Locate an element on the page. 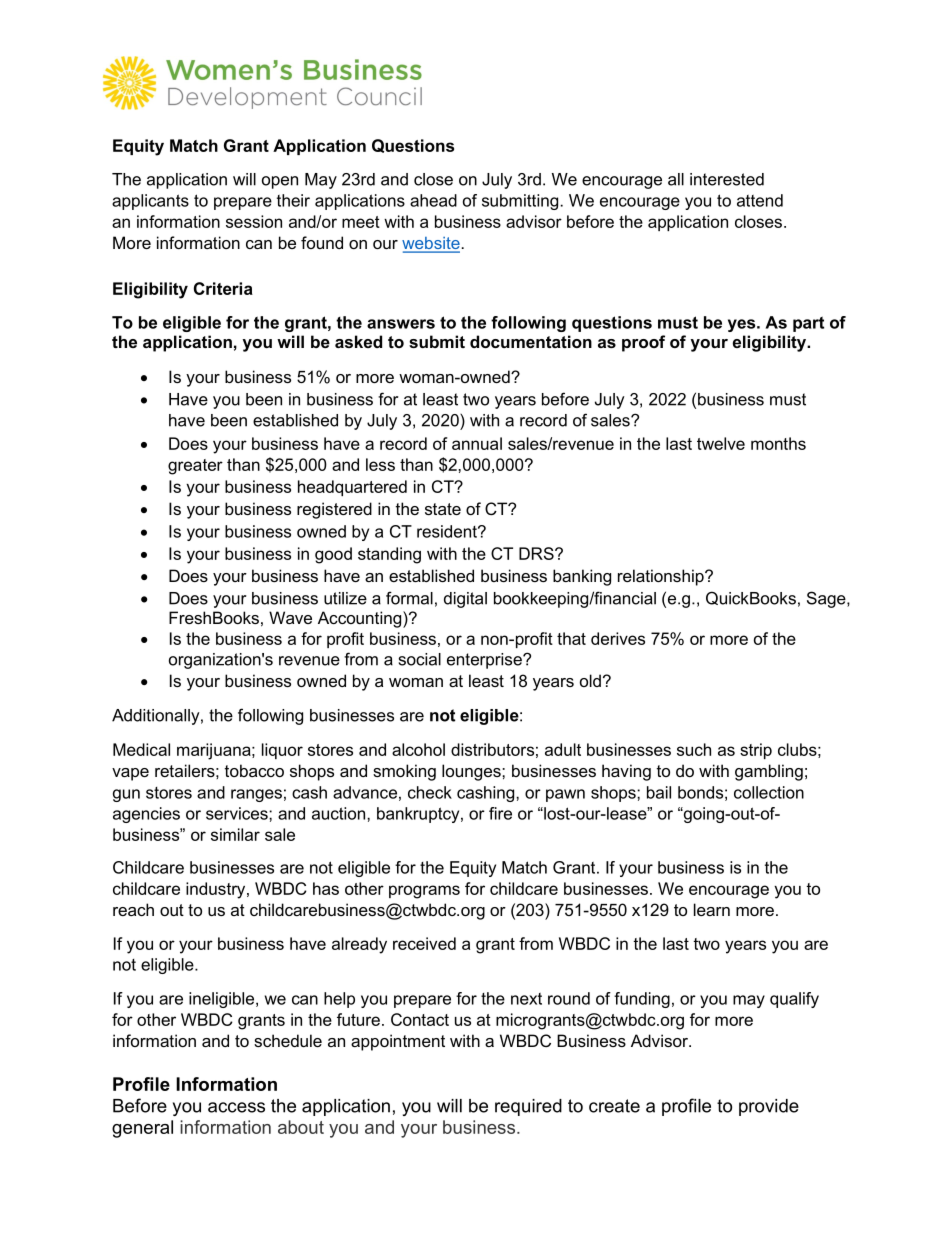  ahead is located at coordinates (433, 200).
